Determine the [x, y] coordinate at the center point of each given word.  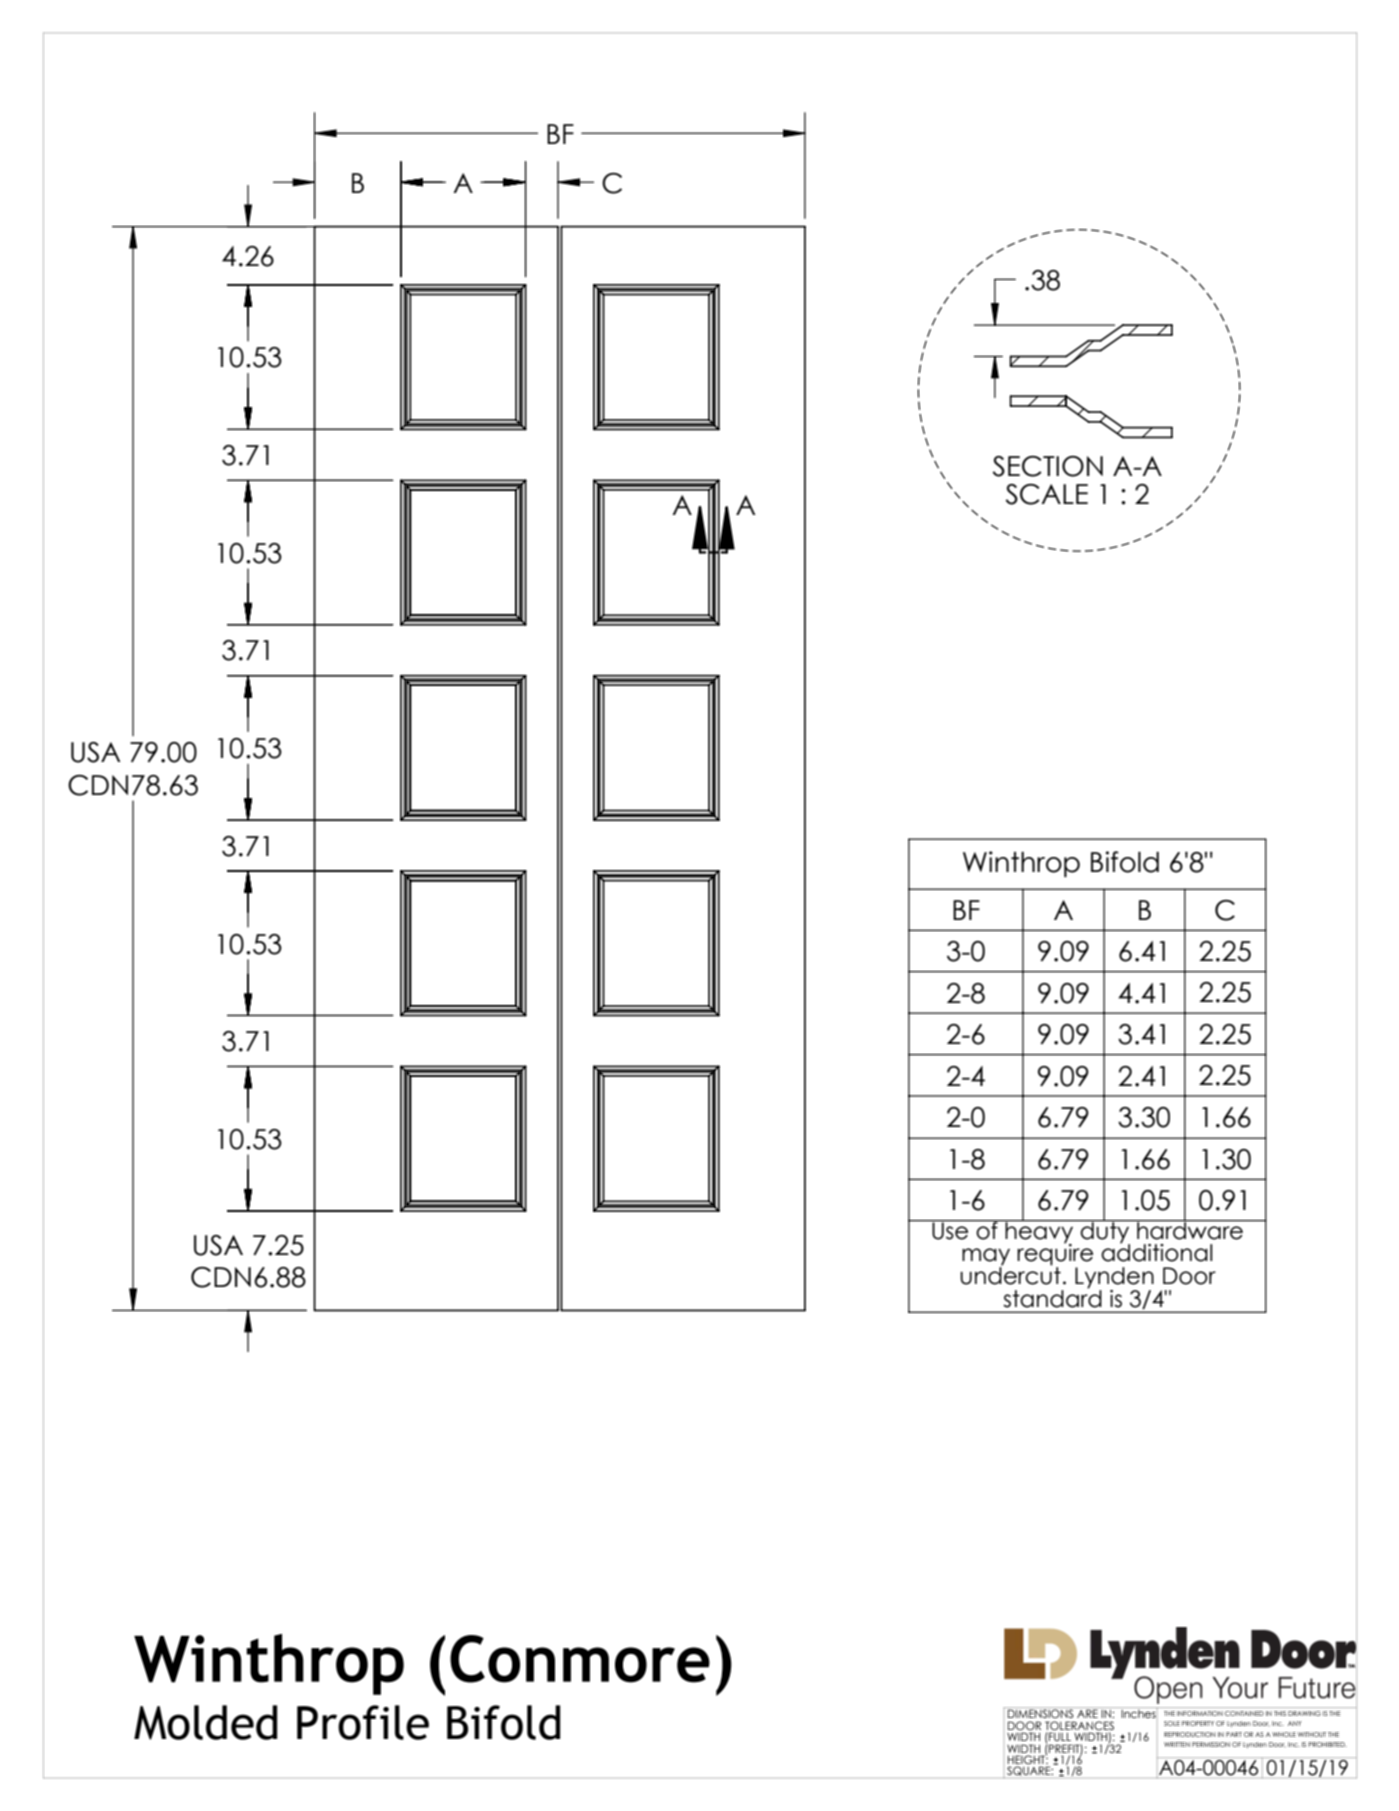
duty [1105, 1232]
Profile [363, 1722]
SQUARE [1030, 1771]
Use [950, 1230]
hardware [1190, 1229]
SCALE [1046, 494]
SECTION [1047, 466]
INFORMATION [1200, 1713]
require [1055, 1255]
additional [1156, 1252]
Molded [206, 1722]
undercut [1010, 1275]
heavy [1039, 1232]
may [986, 1258]
